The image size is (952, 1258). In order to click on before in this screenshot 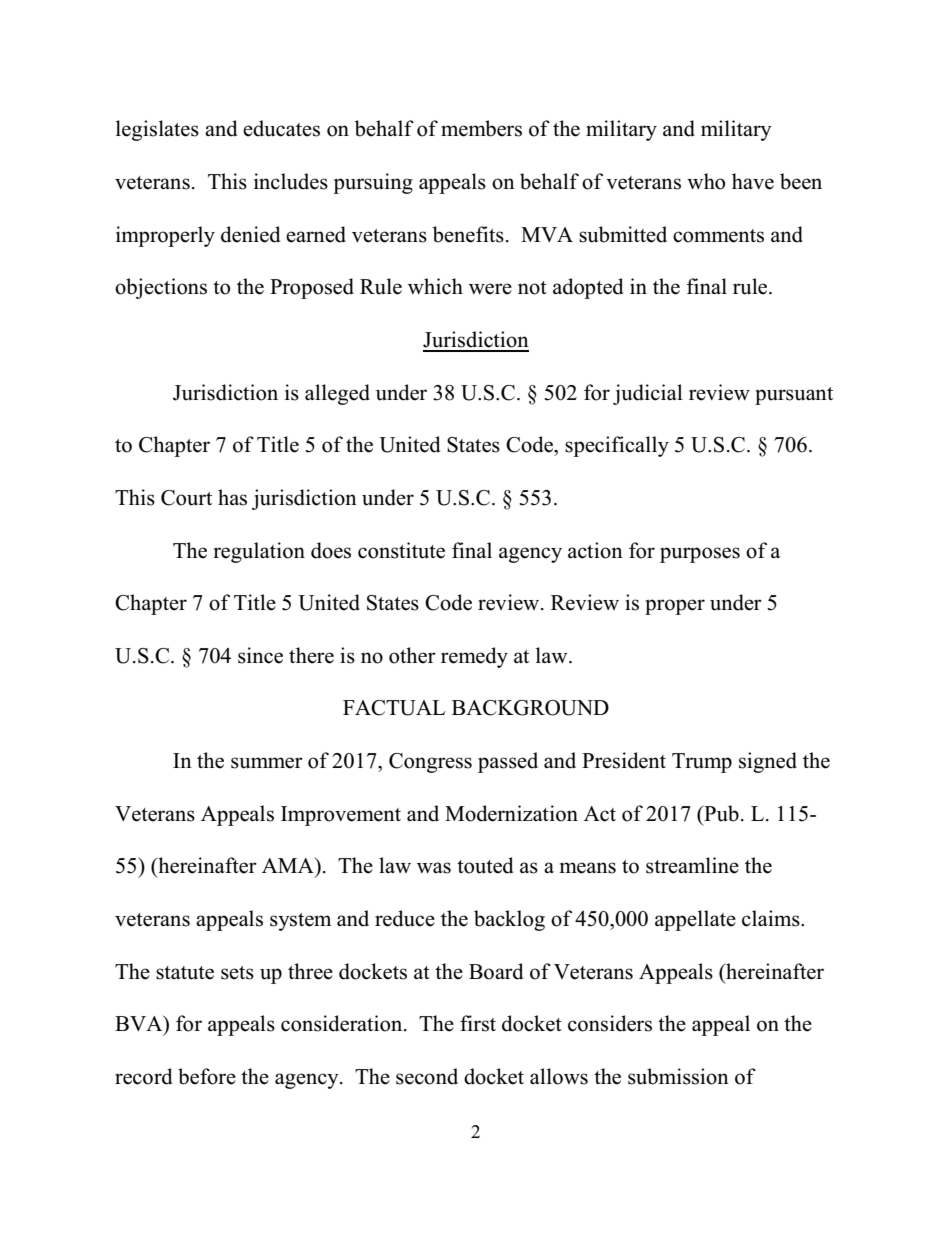, I will do `click(207, 1076)`.
